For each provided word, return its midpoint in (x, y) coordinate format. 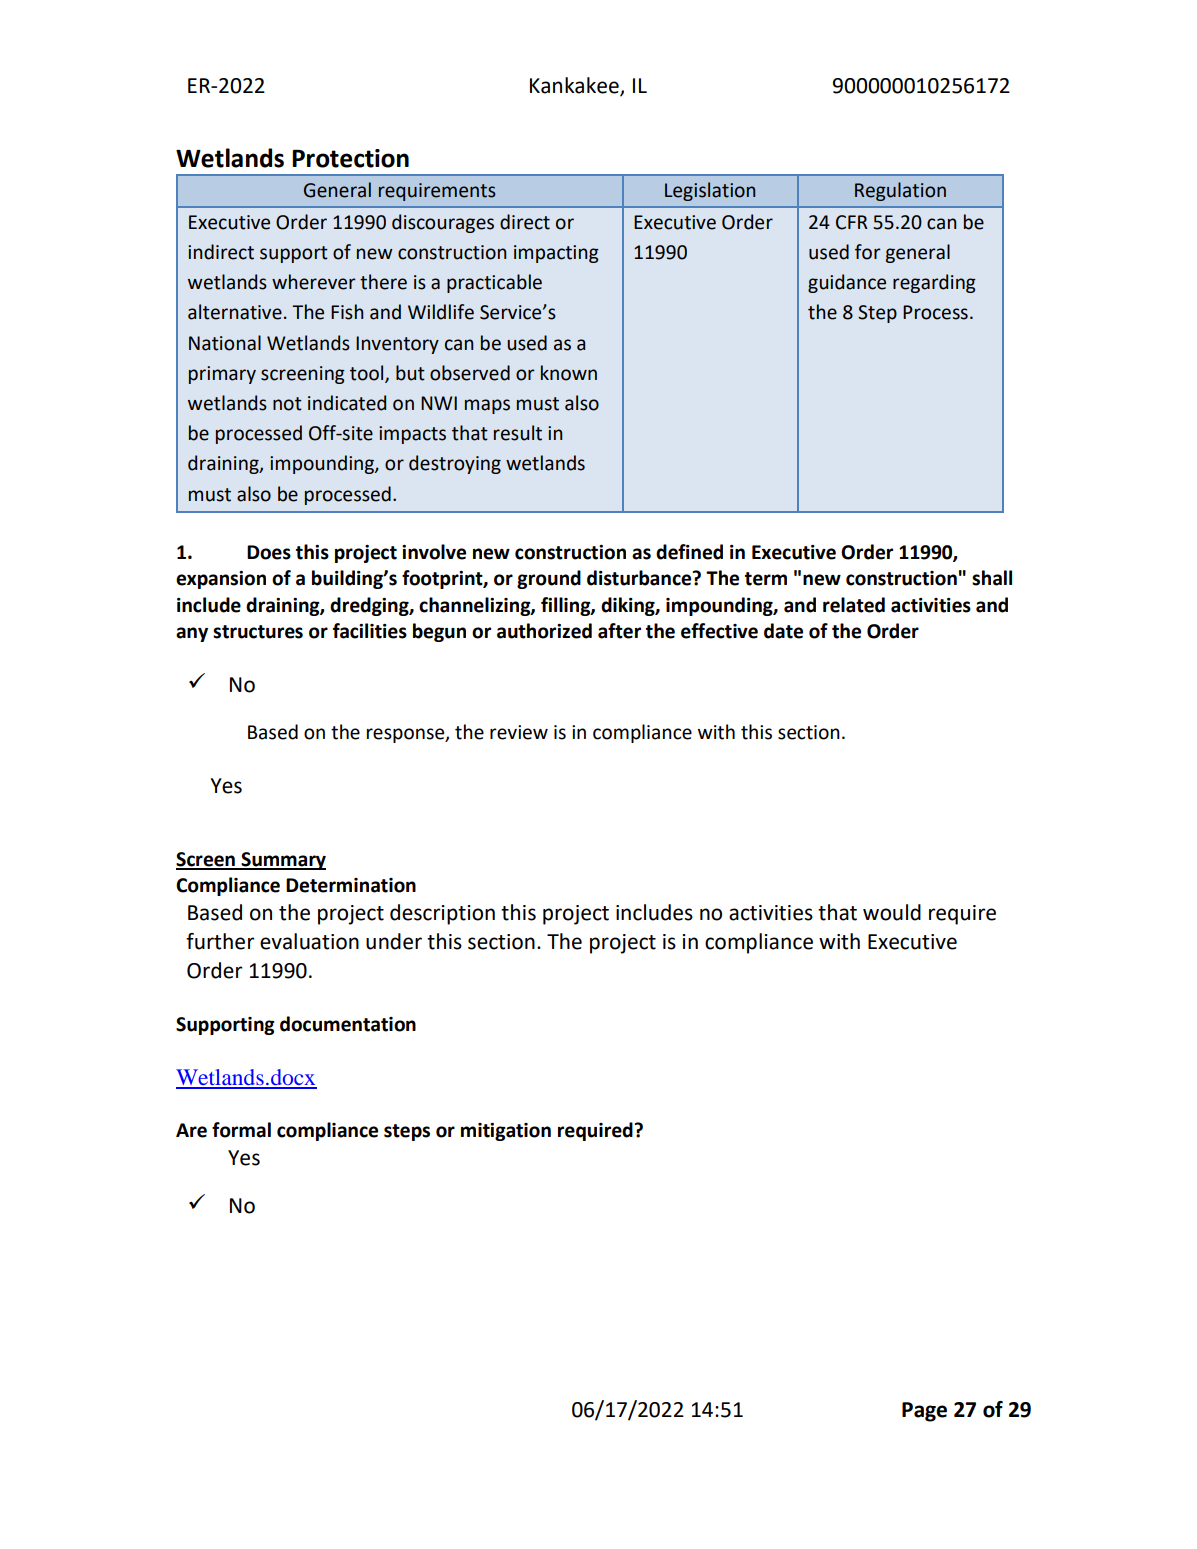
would (892, 912)
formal (241, 1130)
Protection (350, 158)
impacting (556, 254)
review (519, 732)
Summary (282, 861)
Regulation (900, 191)
